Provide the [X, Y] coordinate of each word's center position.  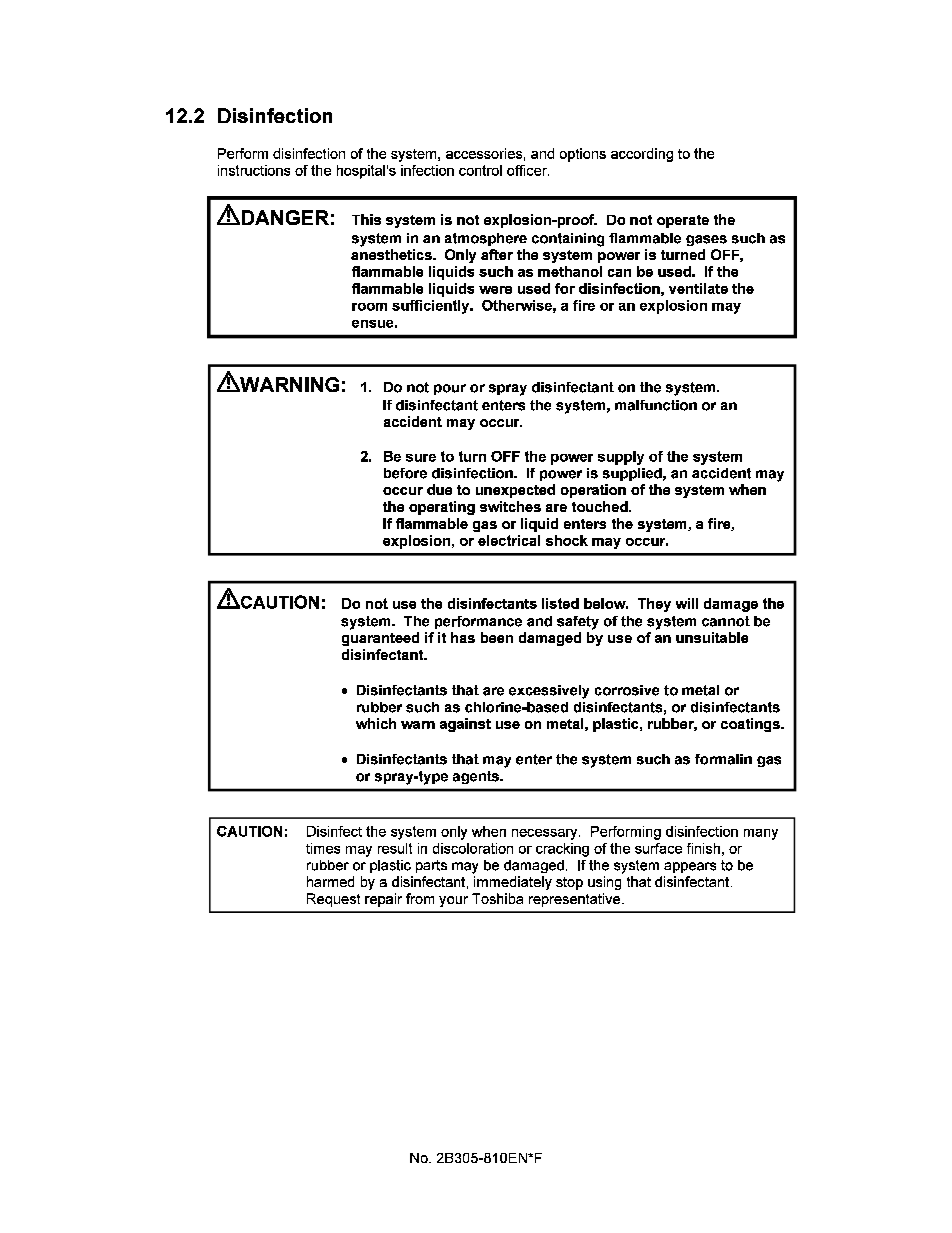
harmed [330, 881]
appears [690, 867]
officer [528, 170]
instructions [254, 170]
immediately [513, 883]
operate [683, 221]
